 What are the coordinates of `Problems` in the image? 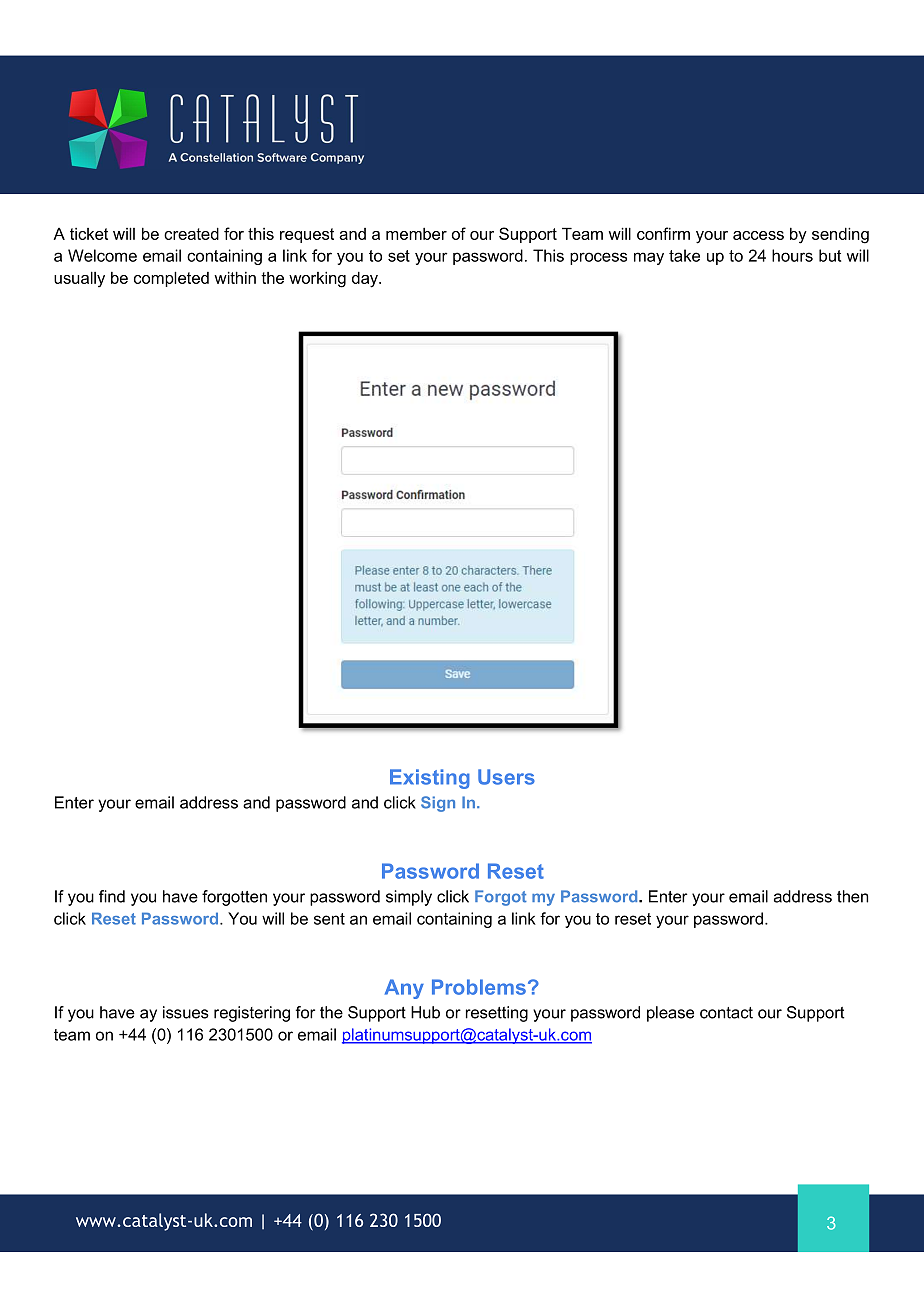 It's located at (479, 987).
